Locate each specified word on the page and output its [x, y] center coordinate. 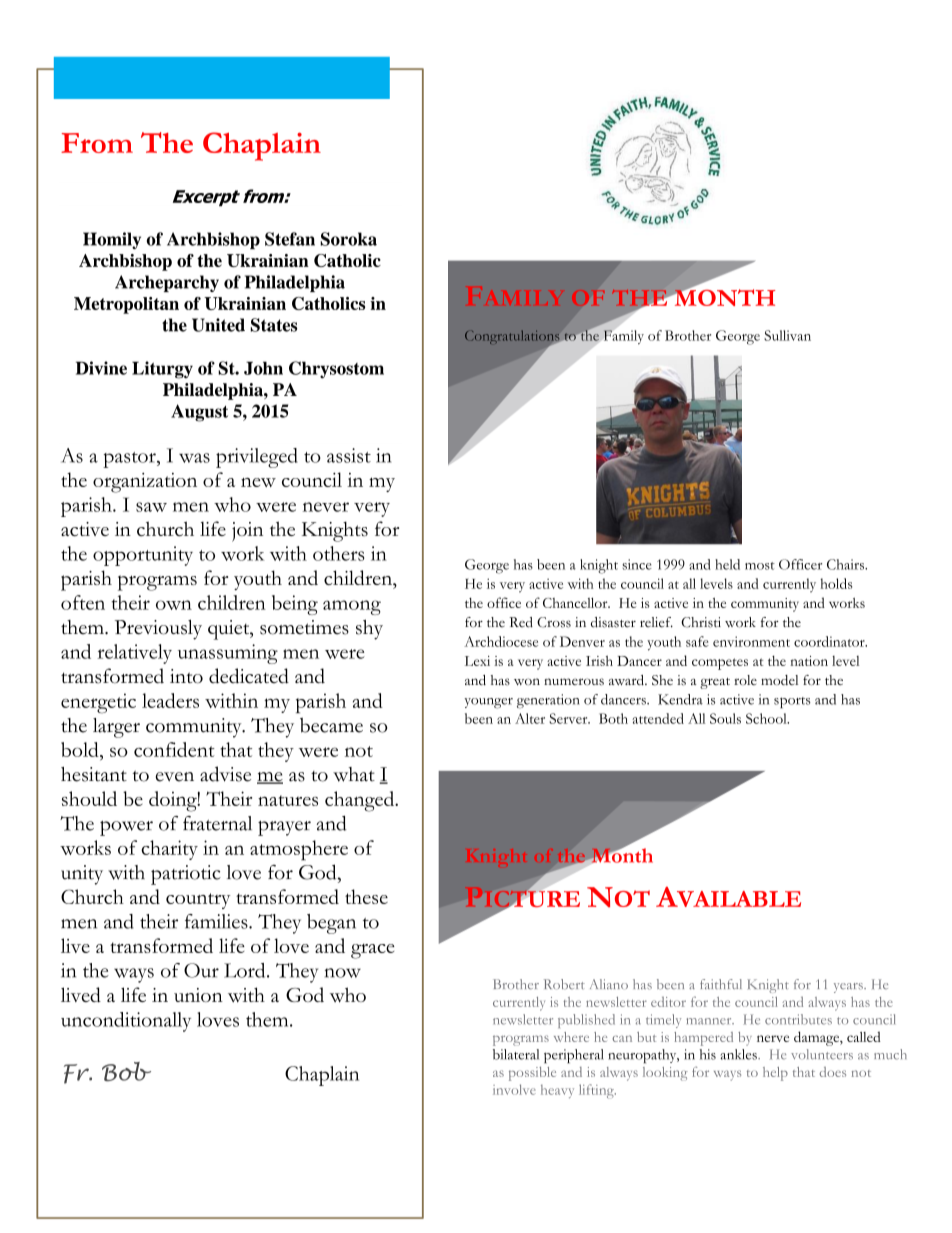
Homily [112, 240]
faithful [721, 984]
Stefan [290, 239]
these [366, 896]
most [760, 566]
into [186, 676]
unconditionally [126, 1022]
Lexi [477, 661]
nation [809, 661]
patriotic [186, 875]
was [194, 458]
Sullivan [787, 335]
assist [349, 455]
